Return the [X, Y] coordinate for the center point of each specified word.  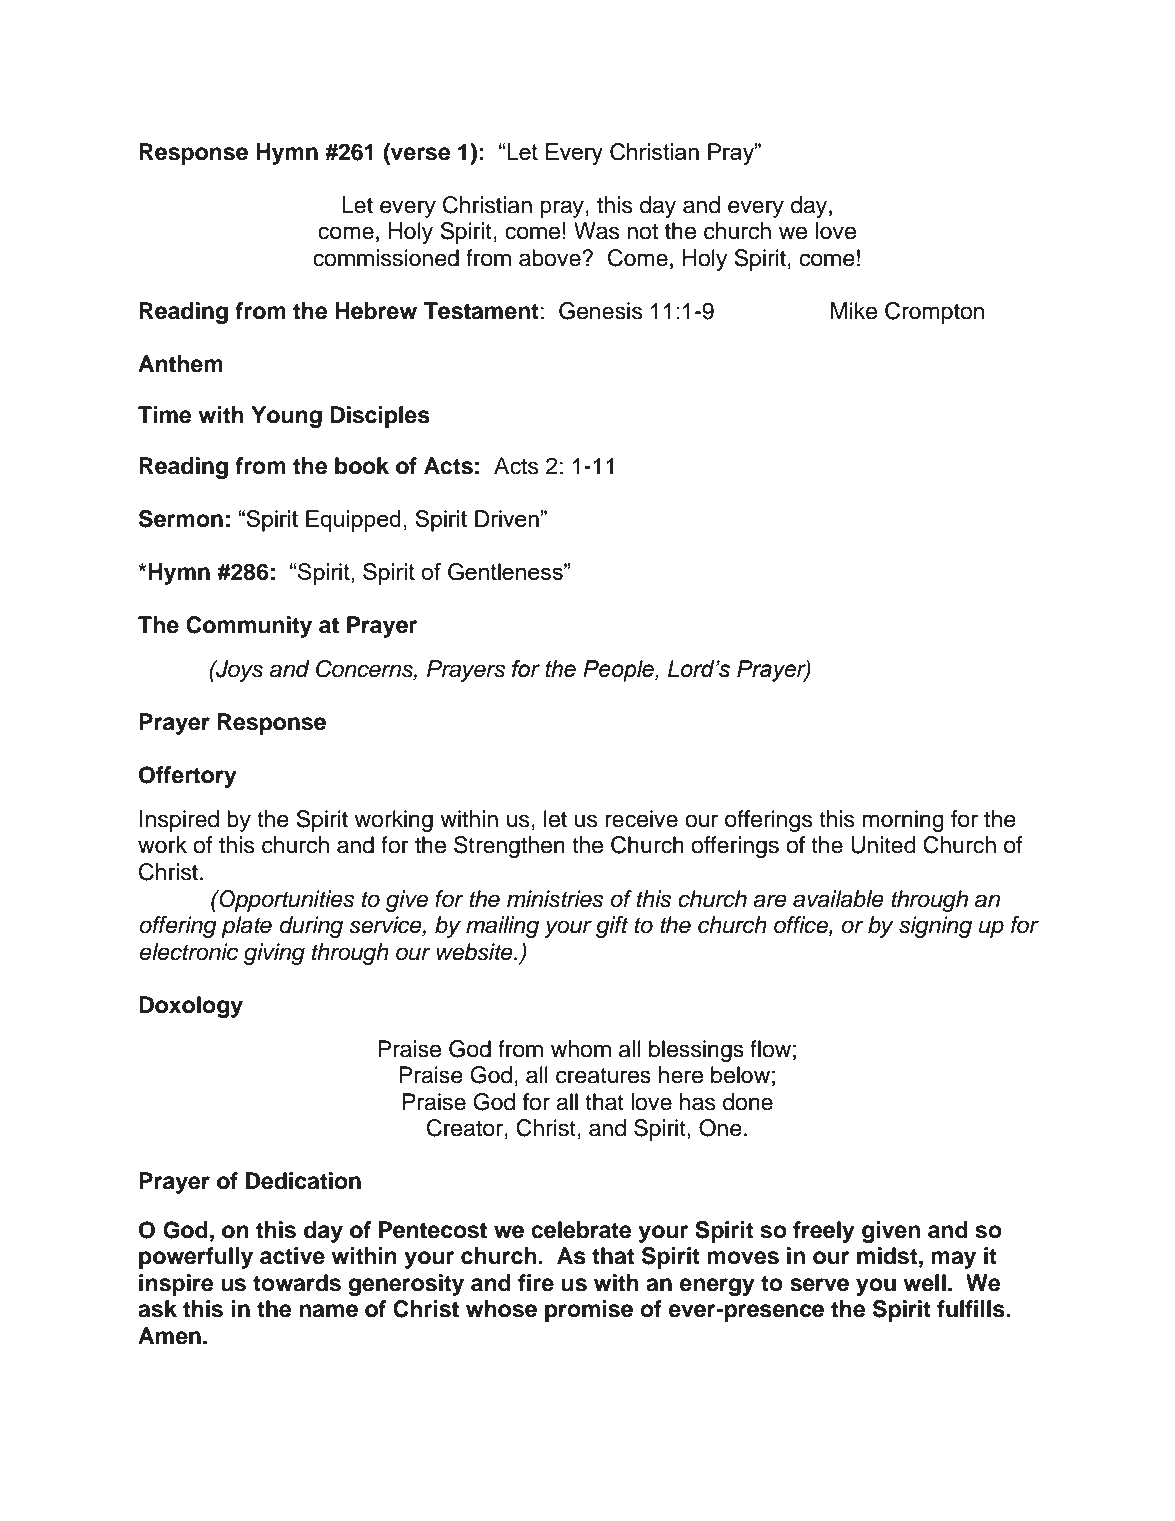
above [551, 258]
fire [536, 1283]
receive [641, 819]
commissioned [386, 258]
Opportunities [285, 901]
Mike [854, 311]
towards [297, 1283]
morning [903, 821]
